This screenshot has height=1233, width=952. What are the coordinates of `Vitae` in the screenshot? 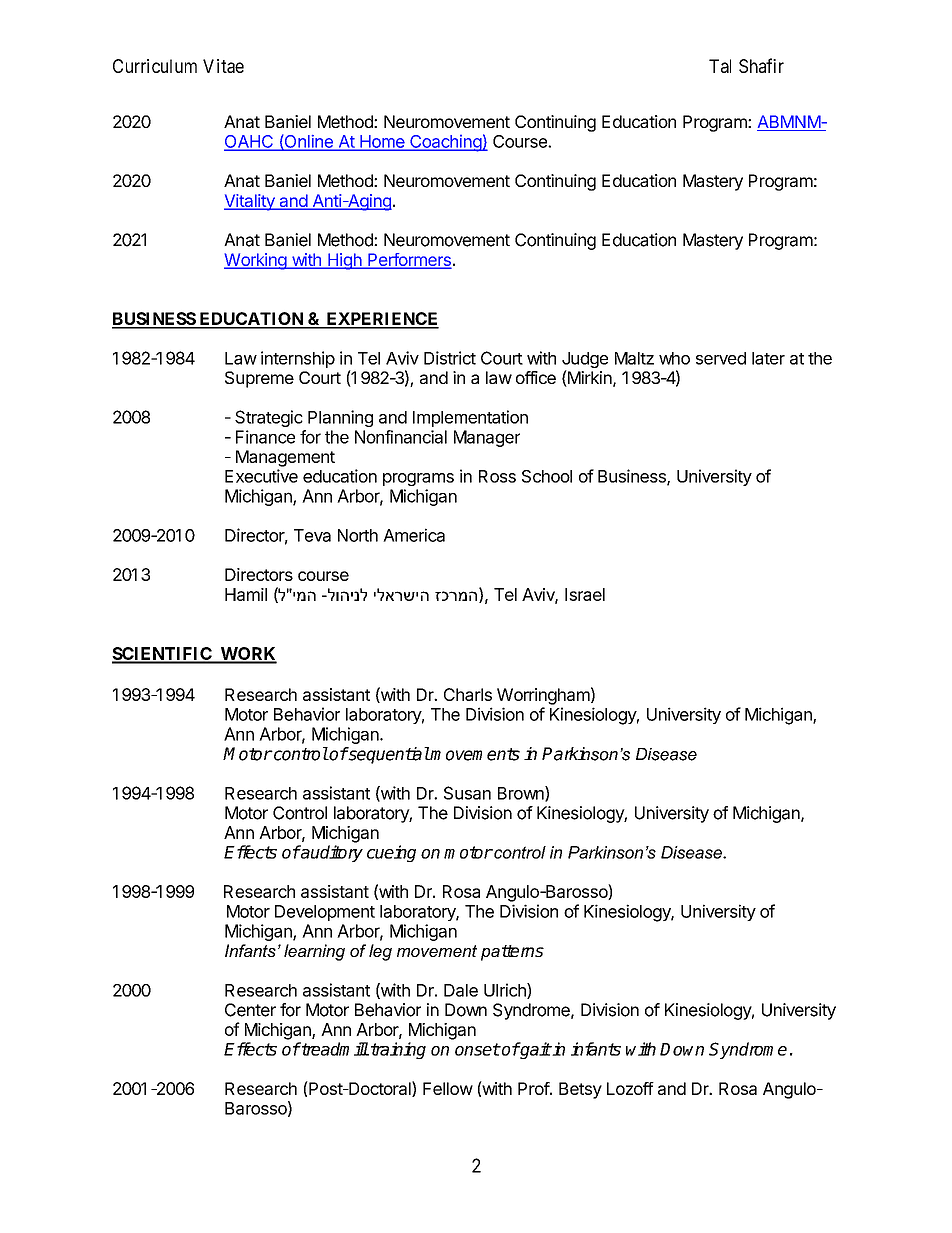 It's located at (223, 66).
